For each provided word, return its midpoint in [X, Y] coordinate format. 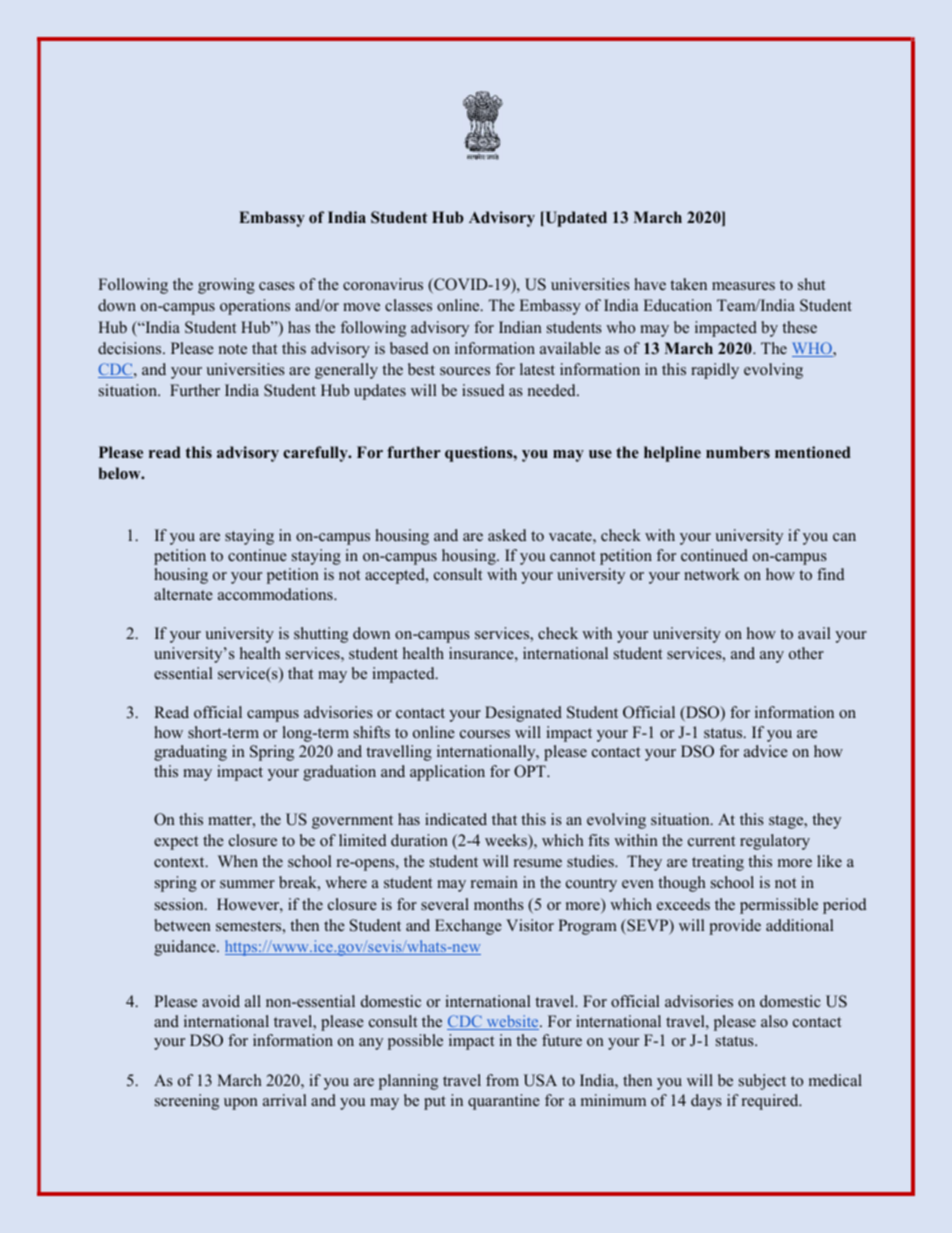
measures [743, 286]
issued [483, 390]
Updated [575, 219]
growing [226, 286]
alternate [183, 594]
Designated [523, 714]
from [502, 1080]
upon [241, 1104]
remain [494, 882]
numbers [738, 452]
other [806, 653]
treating [718, 863]
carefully [316, 454]
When [238, 861]
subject [762, 1082]
